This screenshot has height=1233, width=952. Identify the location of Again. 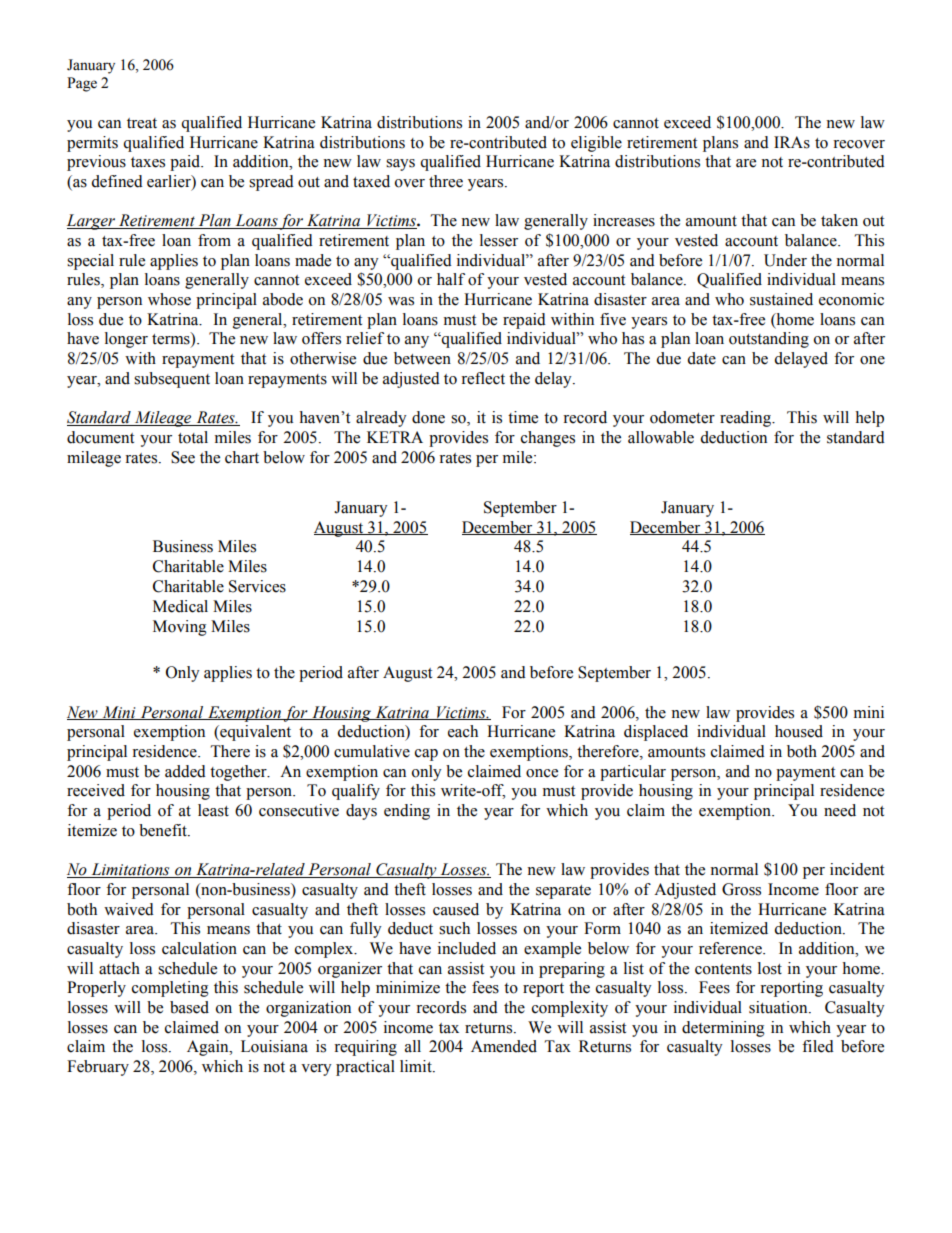
(209, 1048).
